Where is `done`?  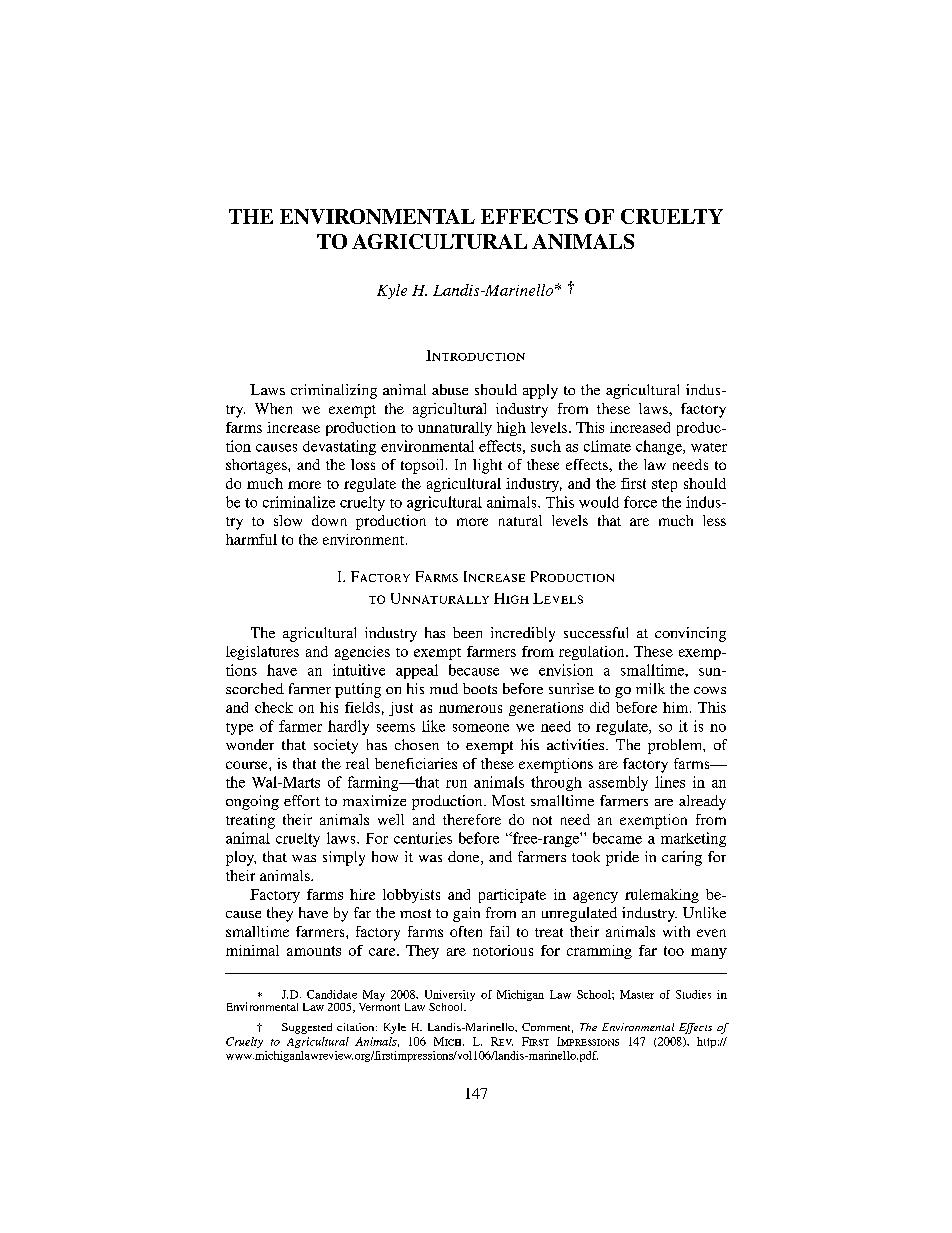
done is located at coordinates (465, 858).
